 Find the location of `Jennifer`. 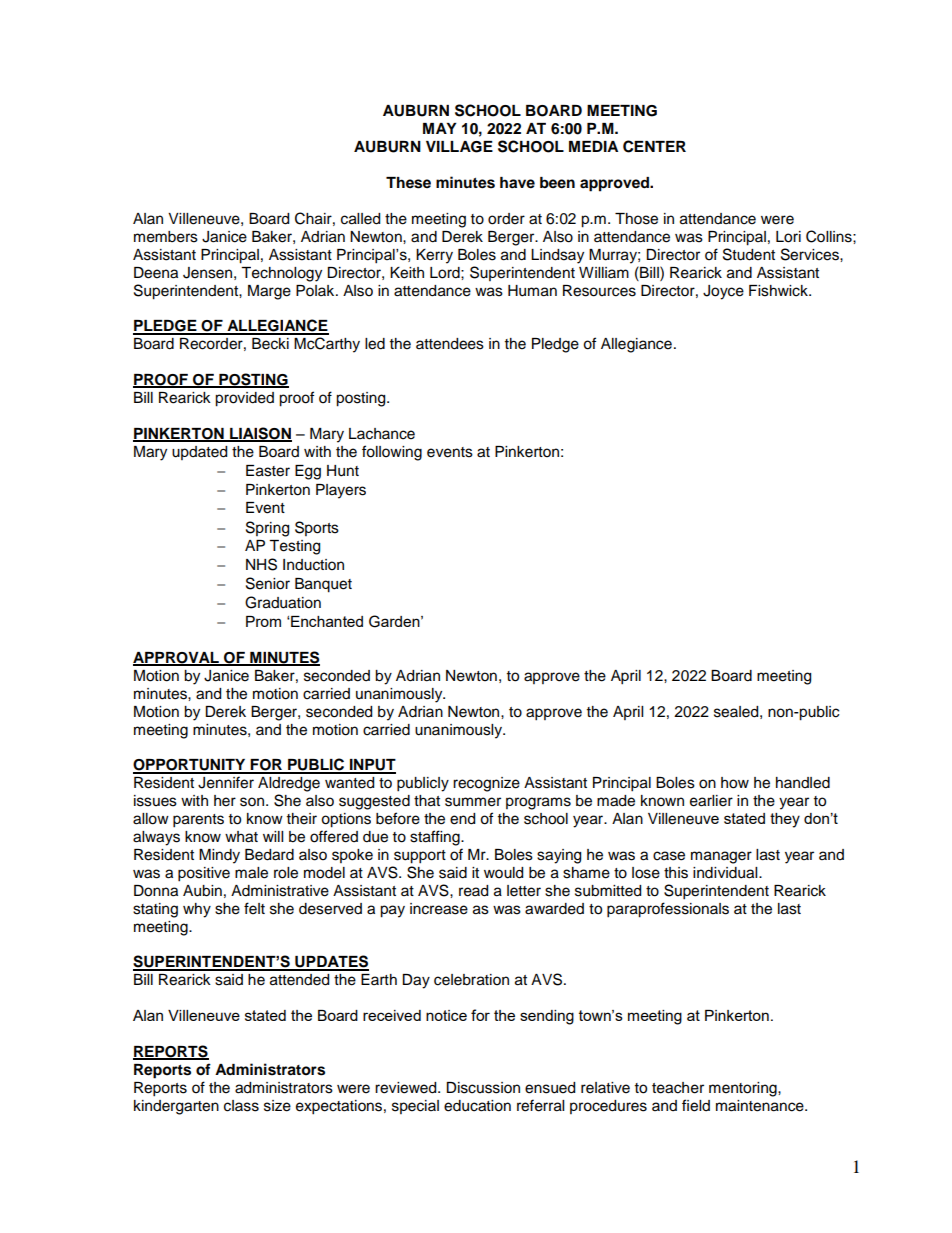

Jennifer is located at coordinates (226, 782).
